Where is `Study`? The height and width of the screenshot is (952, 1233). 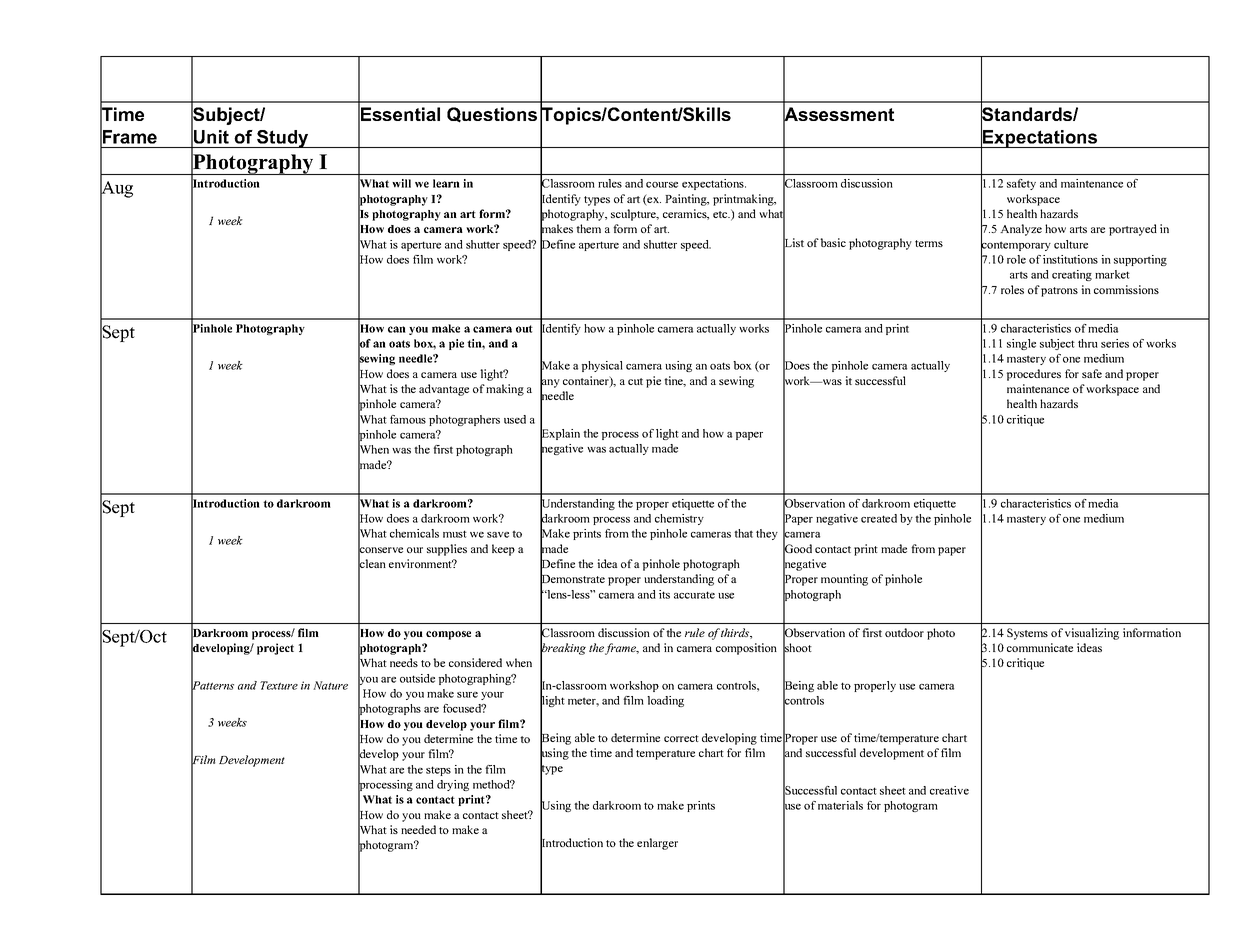
Study is located at coordinates (283, 139).
